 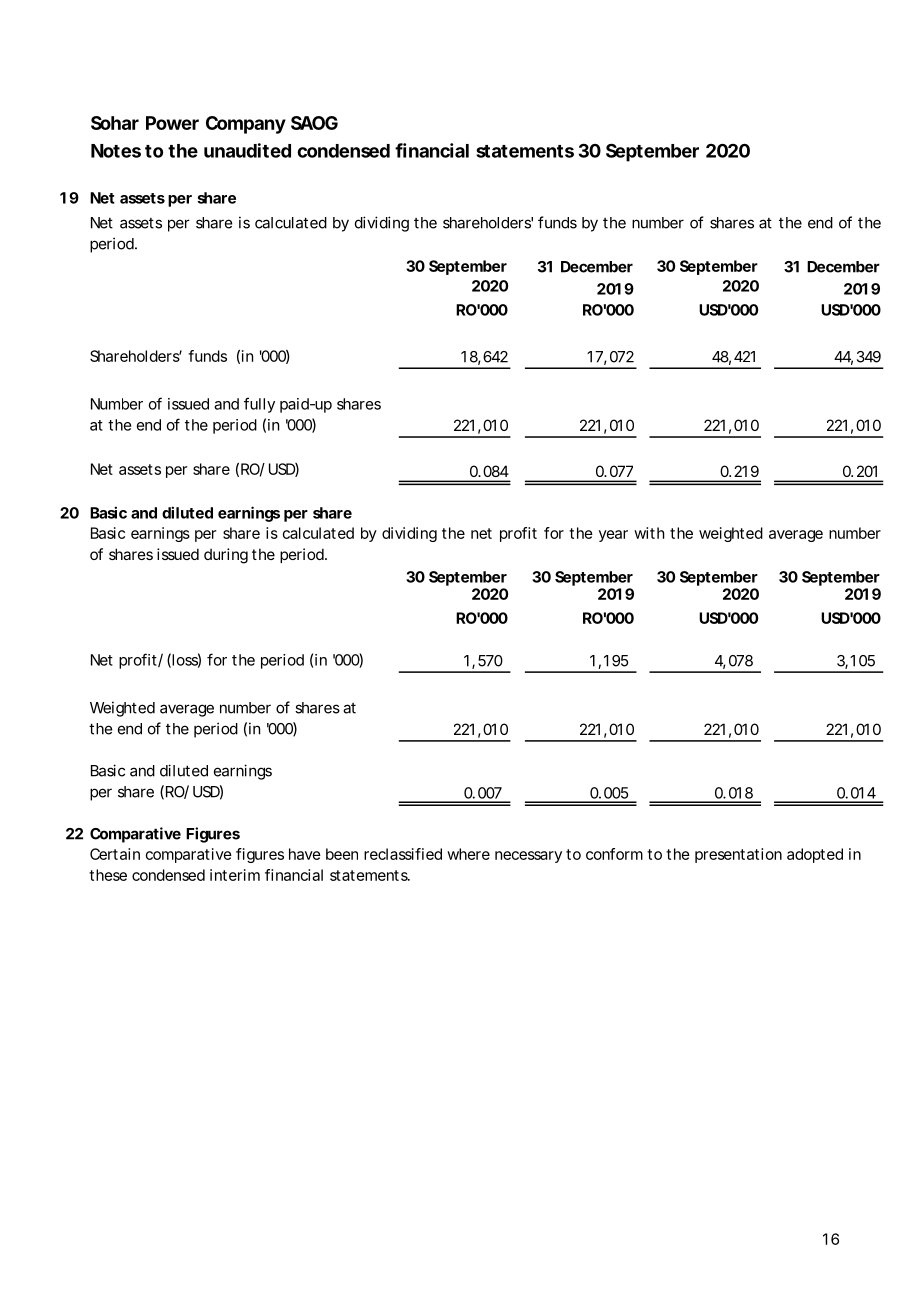 I want to click on fully, so click(x=259, y=405).
